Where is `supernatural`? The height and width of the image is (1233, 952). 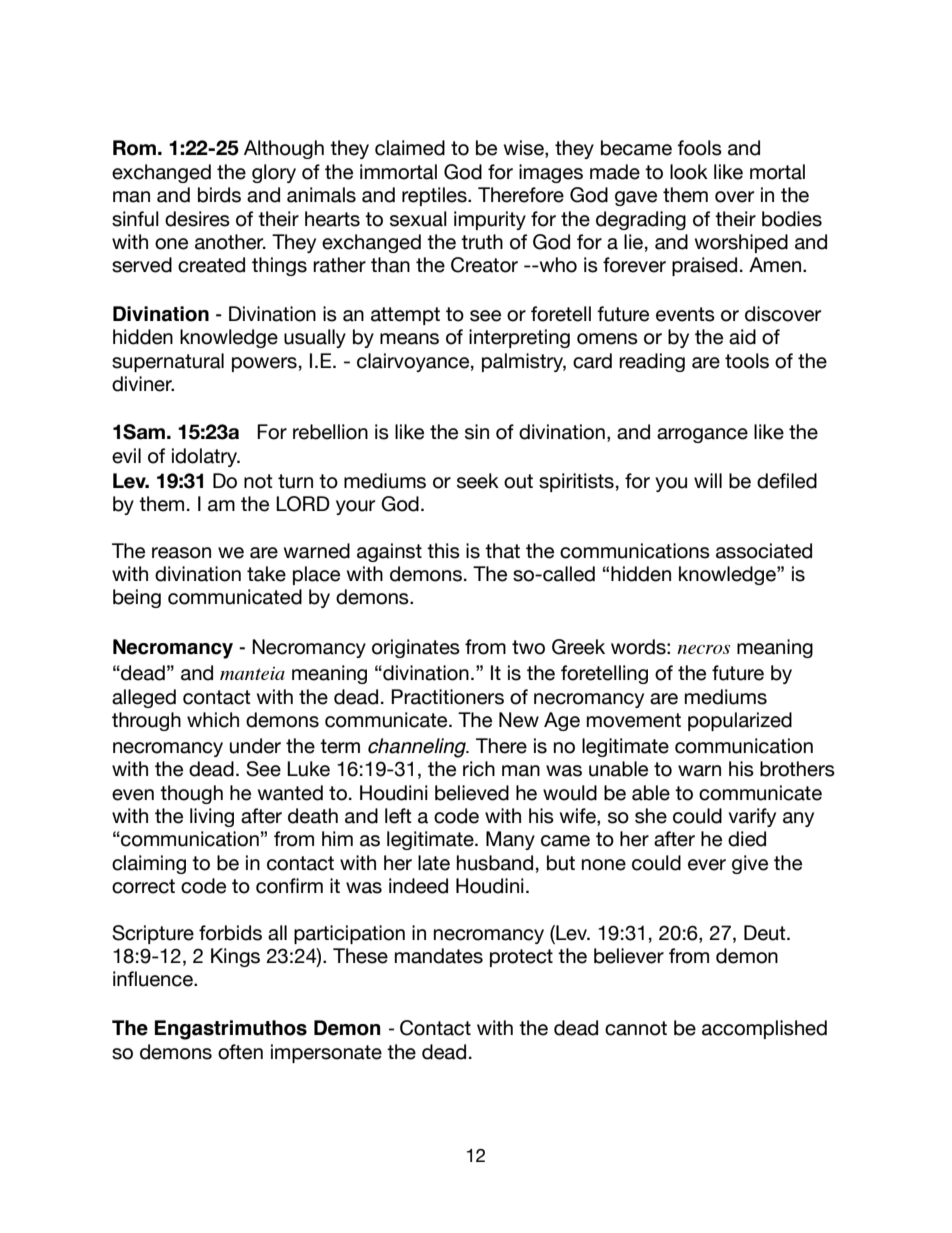 supernatural is located at coordinates (168, 362).
